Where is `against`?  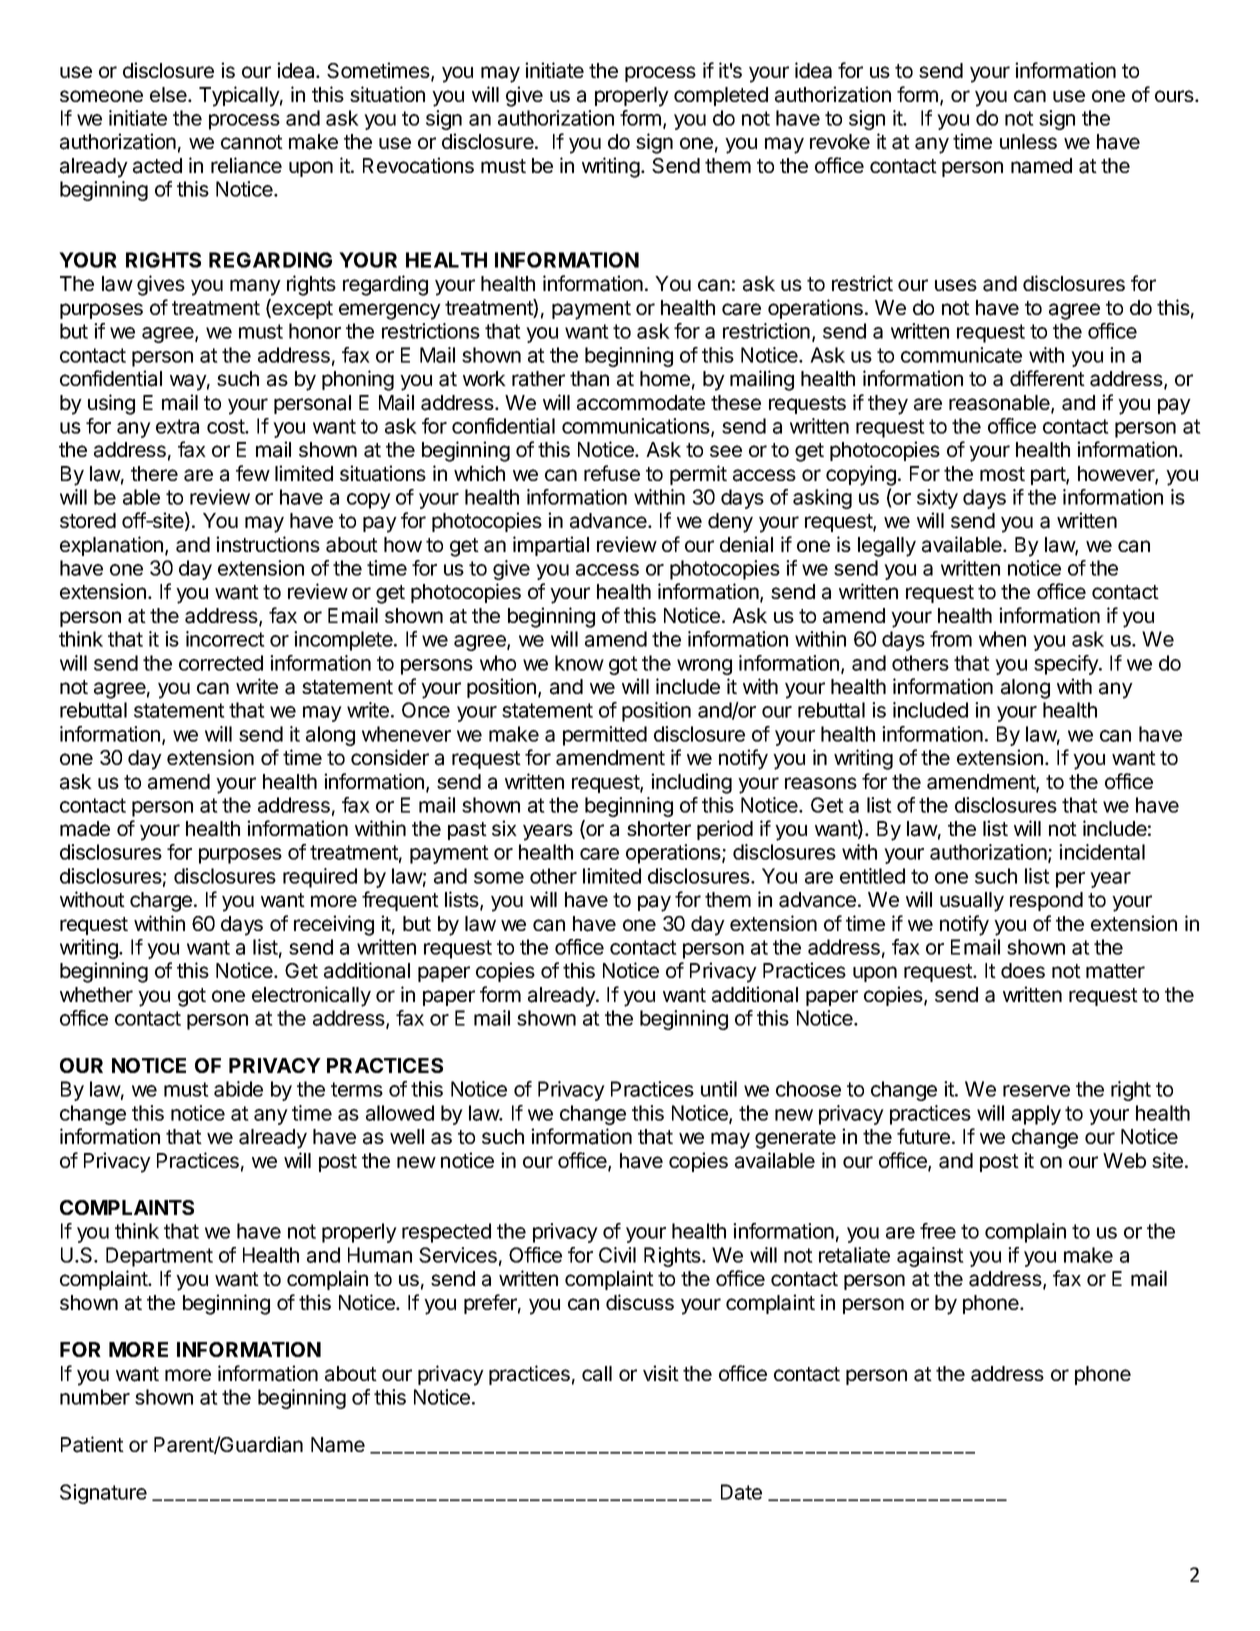
against is located at coordinates (930, 1257).
